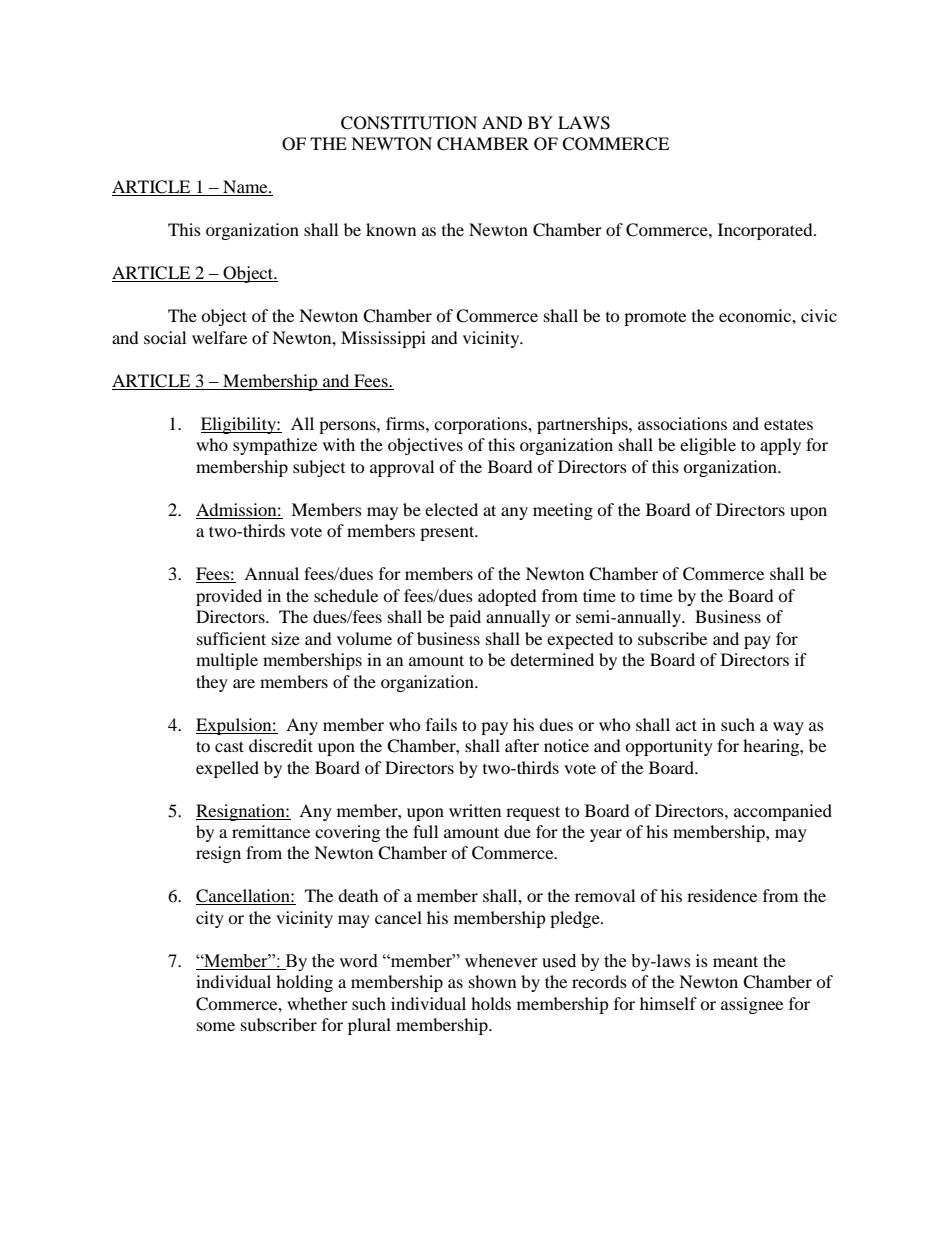  I want to click on estates, so click(788, 424).
